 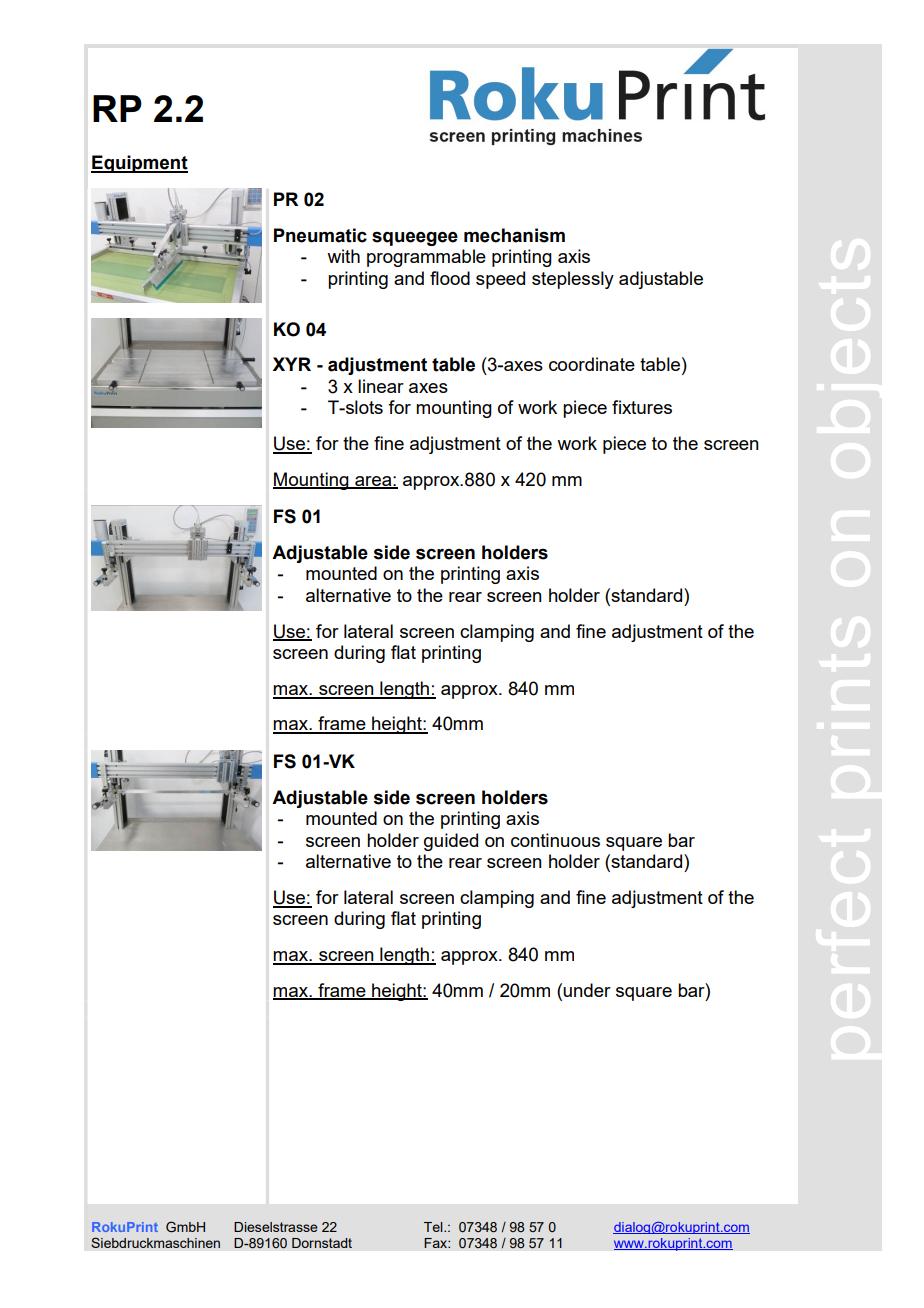 What do you see at coordinates (555, 840) in the screenshot?
I see `continuous` at bounding box center [555, 840].
